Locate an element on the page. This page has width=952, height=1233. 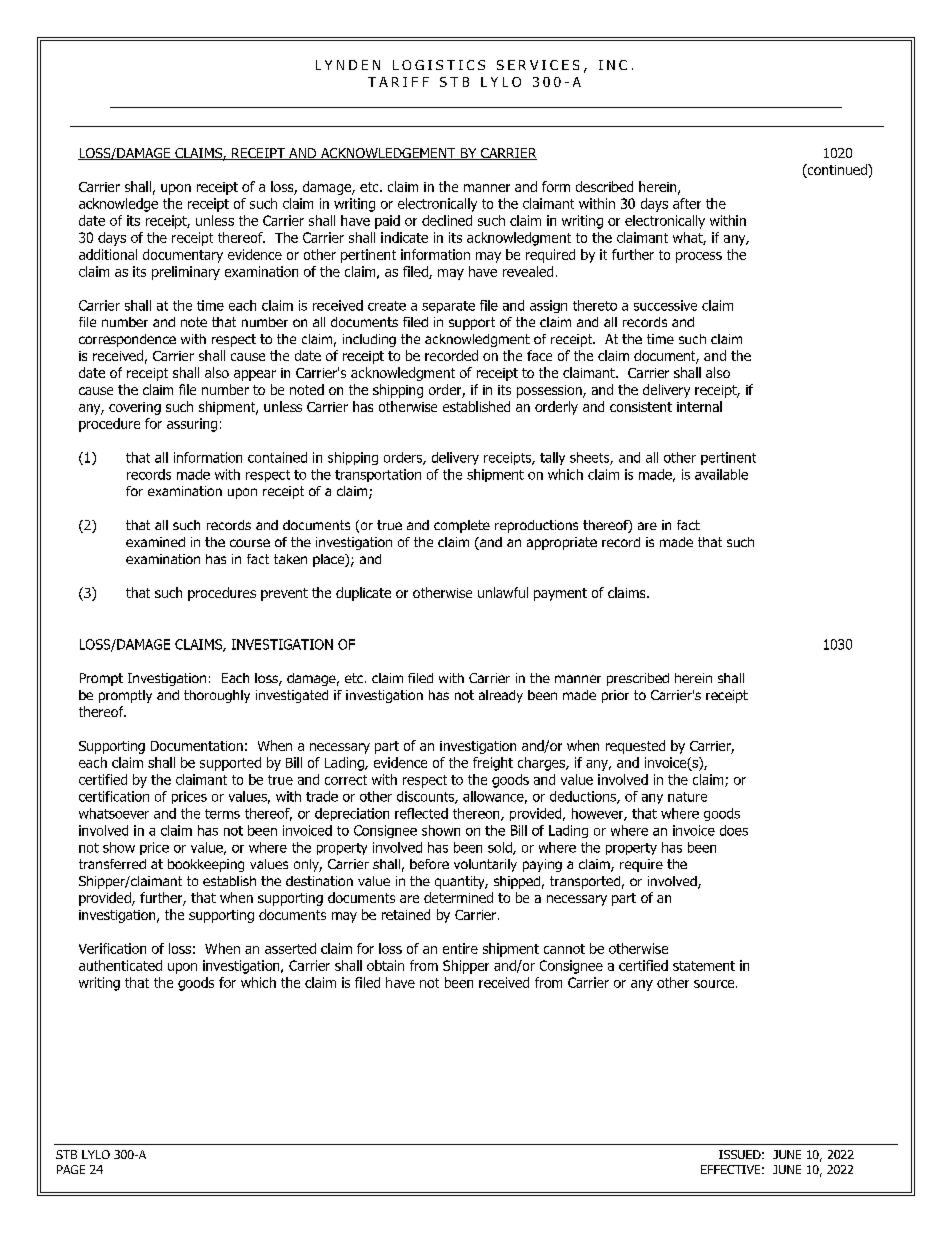
PAGE is located at coordinates (71, 1169).
